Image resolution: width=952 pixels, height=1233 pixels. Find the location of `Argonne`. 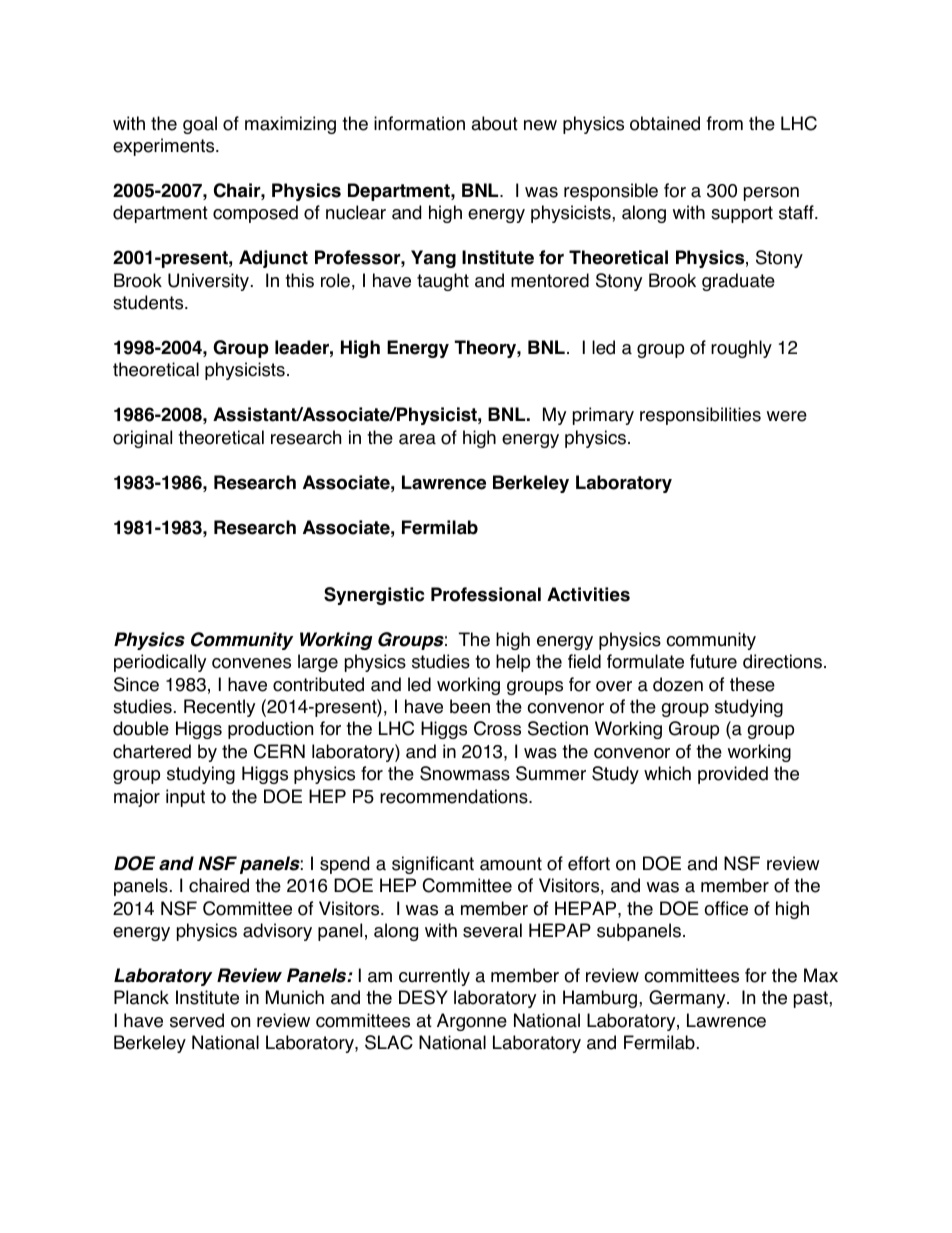

Argonne is located at coordinates (472, 1022).
